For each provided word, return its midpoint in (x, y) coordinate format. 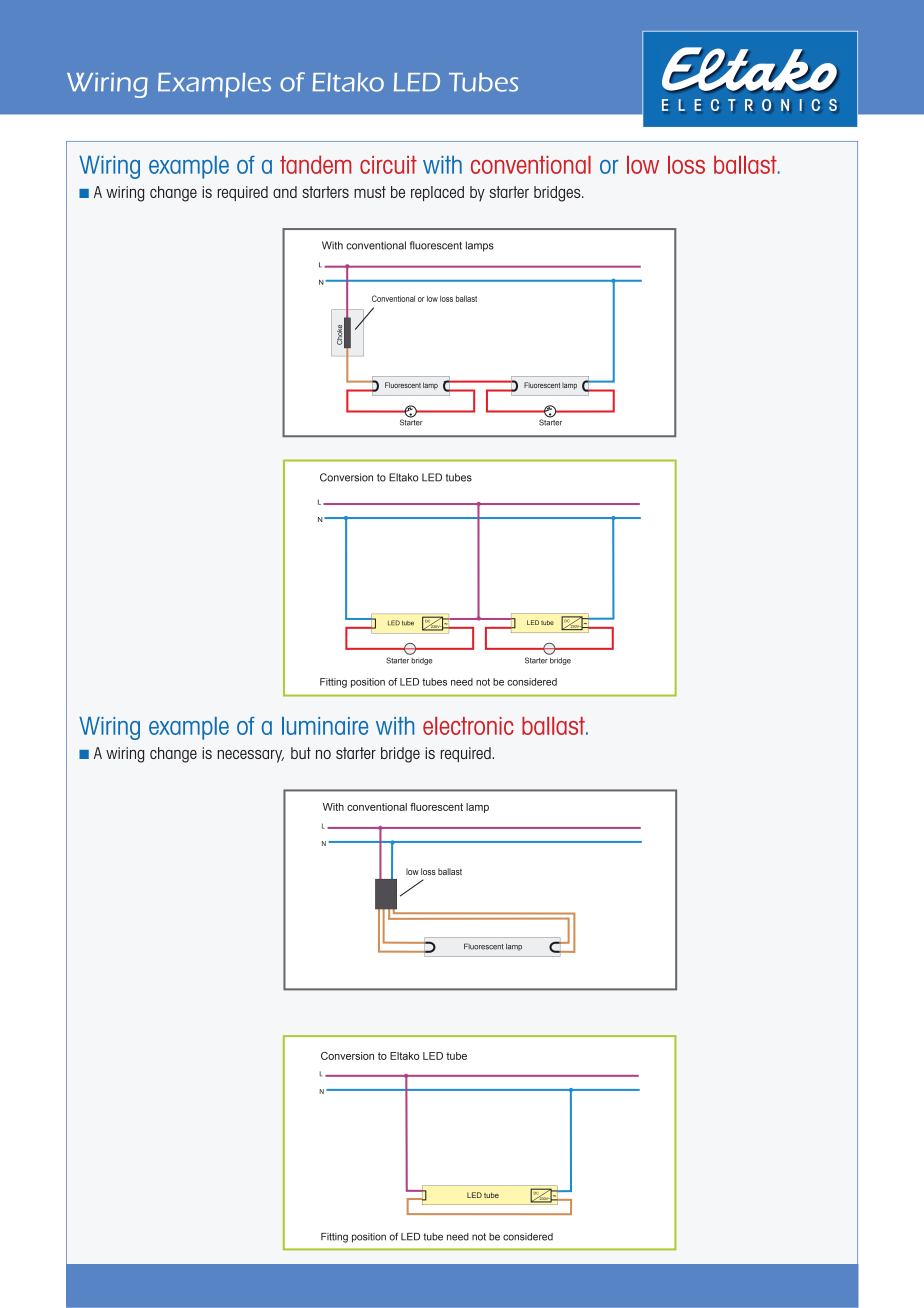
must (370, 192)
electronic (468, 726)
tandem (316, 164)
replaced (437, 193)
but (301, 753)
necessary (251, 756)
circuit (388, 165)
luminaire (325, 726)
